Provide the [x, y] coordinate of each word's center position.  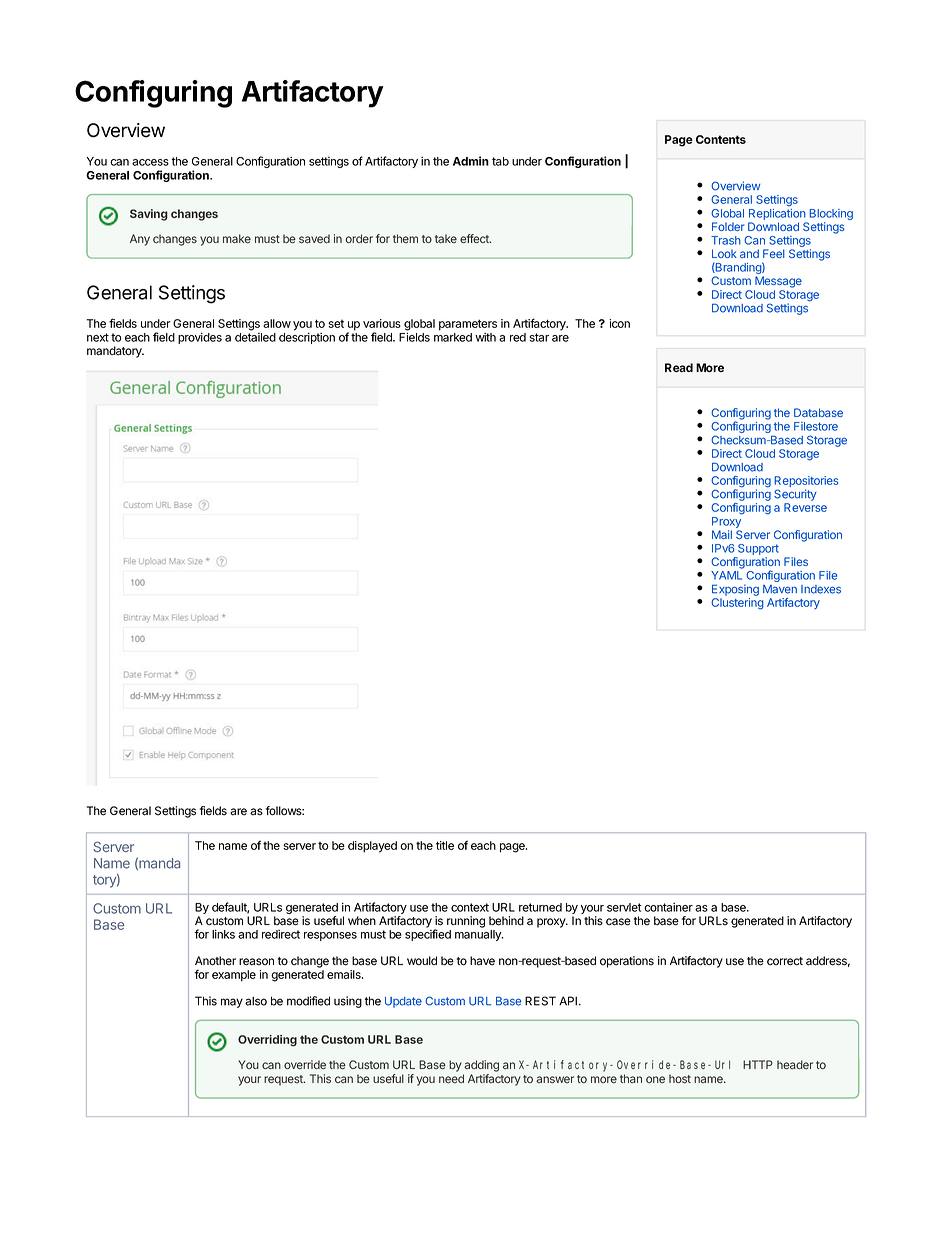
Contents [721, 139]
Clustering [737, 604]
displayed [372, 847]
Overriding [267, 1041]
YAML [726, 575]
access [150, 162]
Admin [471, 161]
